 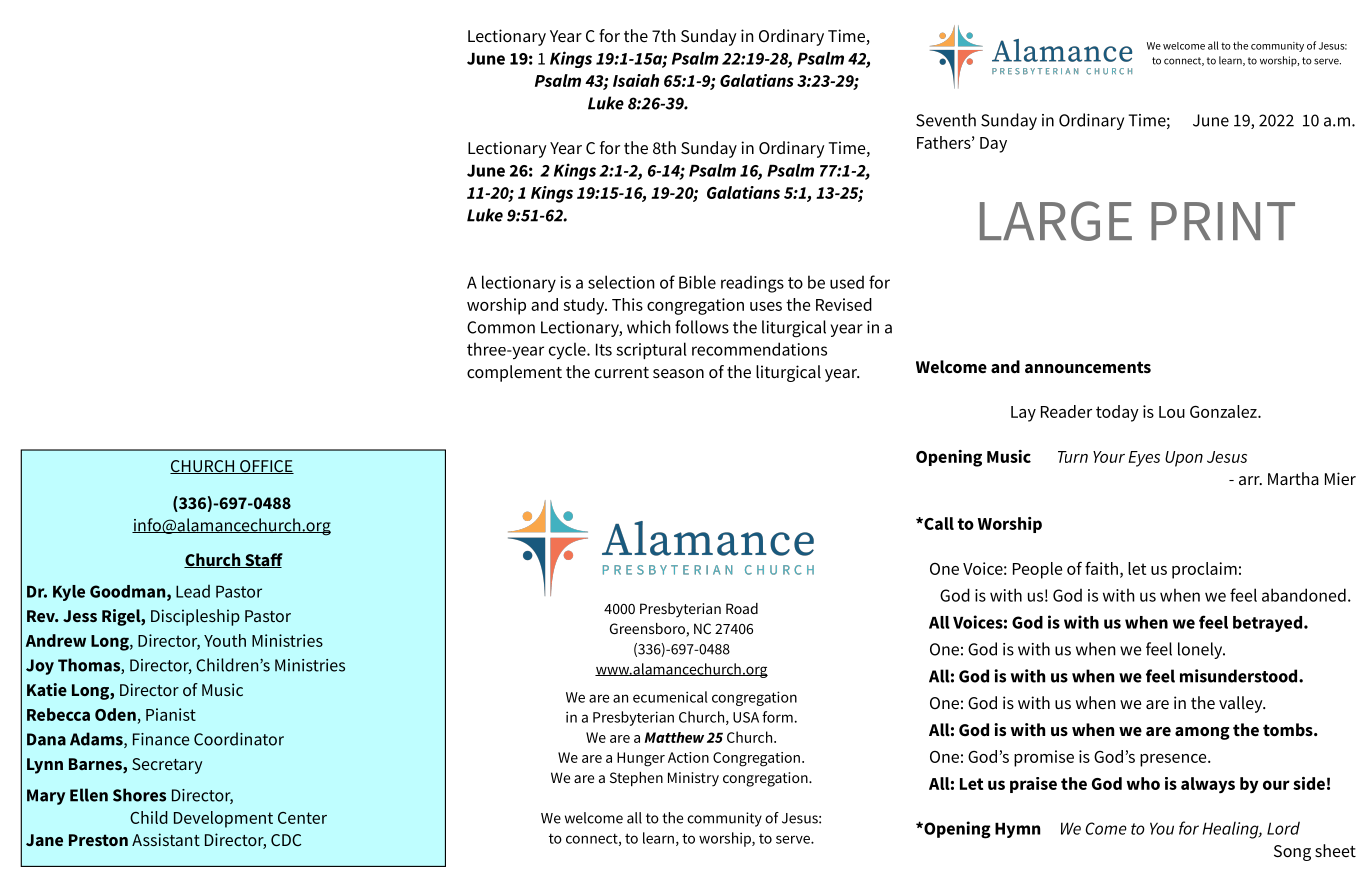 I want to click on season, so click(x=678, y=374).
